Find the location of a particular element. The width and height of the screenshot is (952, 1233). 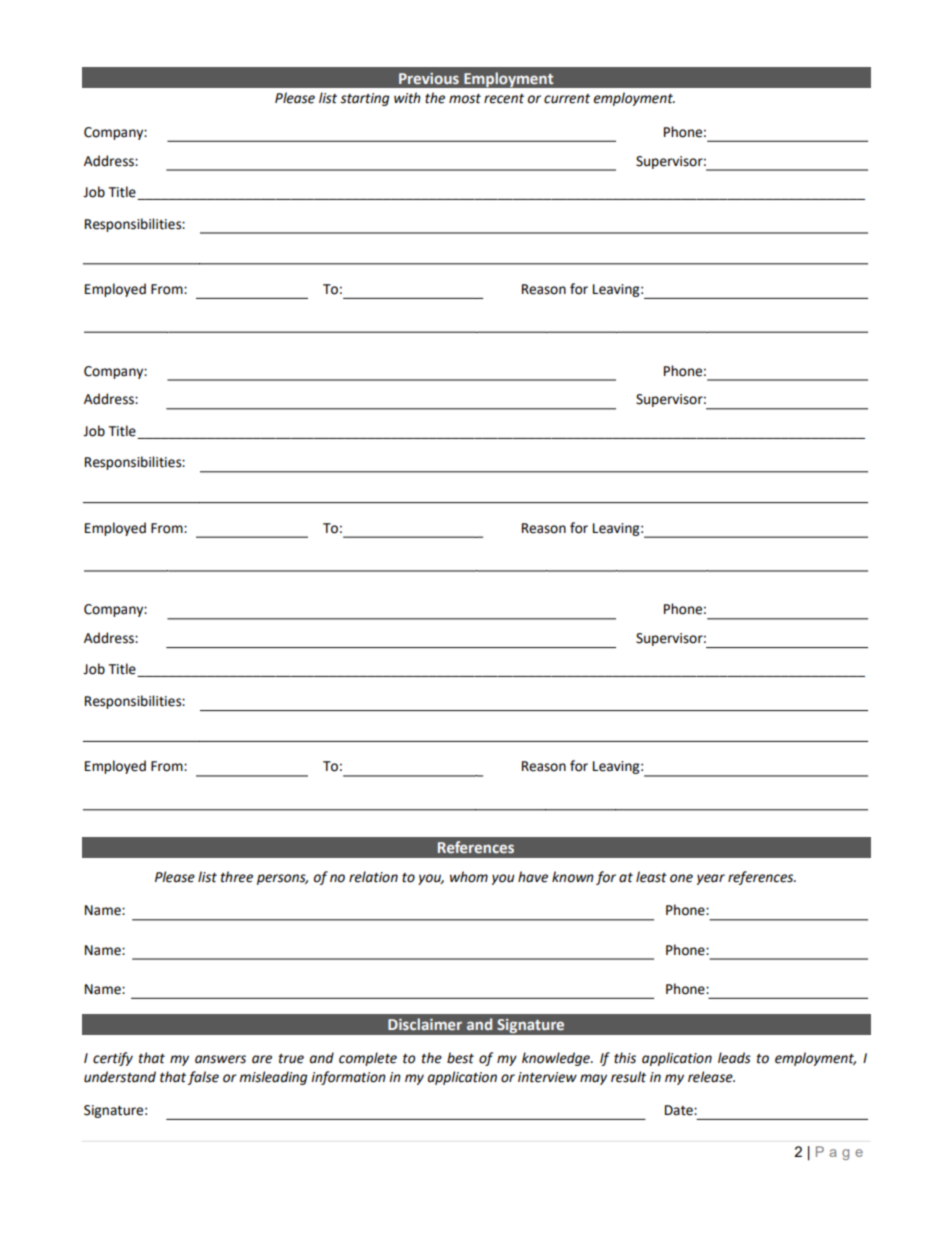

current is located at coordinates (567, 99).
